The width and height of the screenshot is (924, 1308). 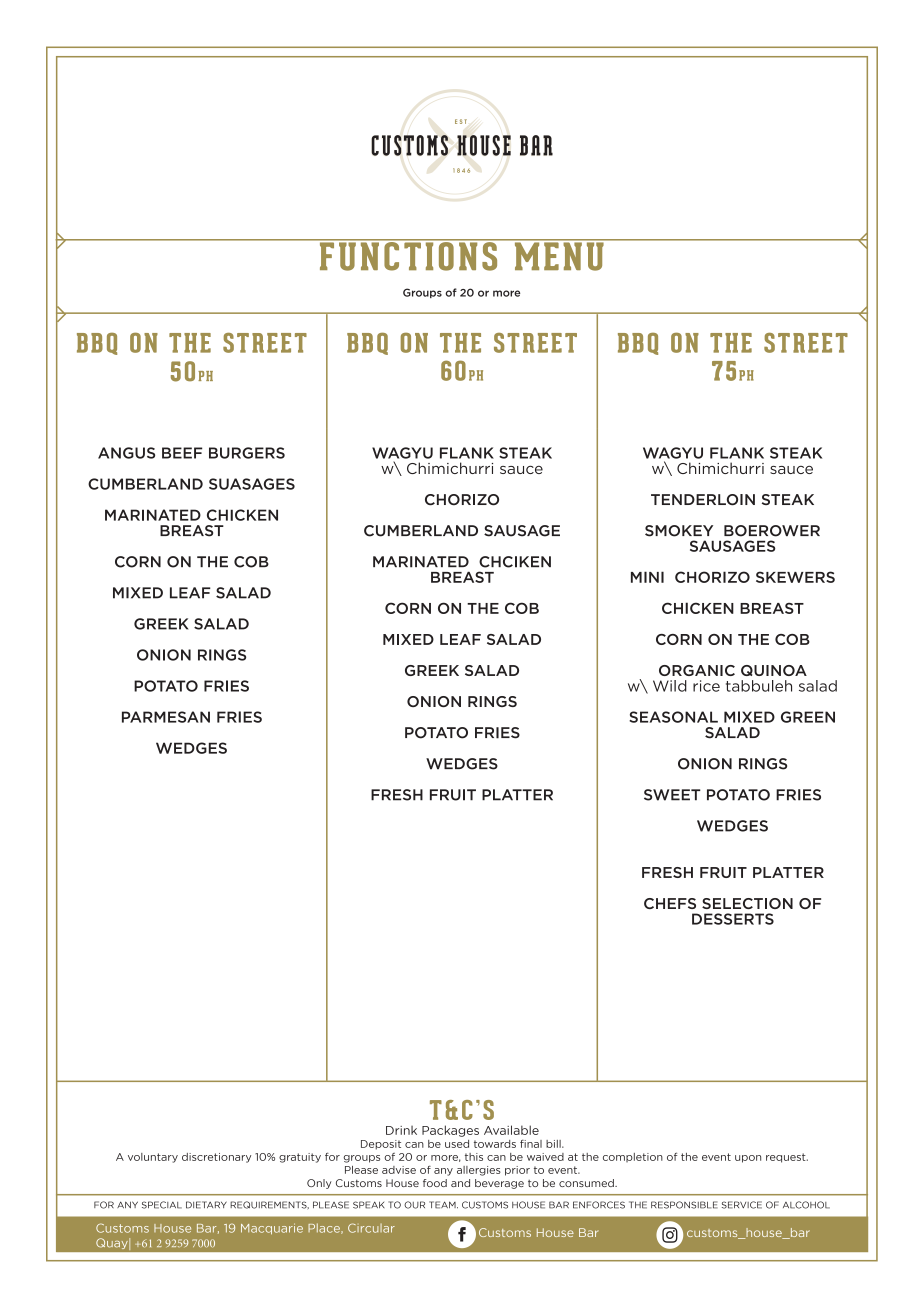 What do you see at coordinates (166, 717) in the screenshot?
I see `PARMESAN` at bounding box center [166, 717].
